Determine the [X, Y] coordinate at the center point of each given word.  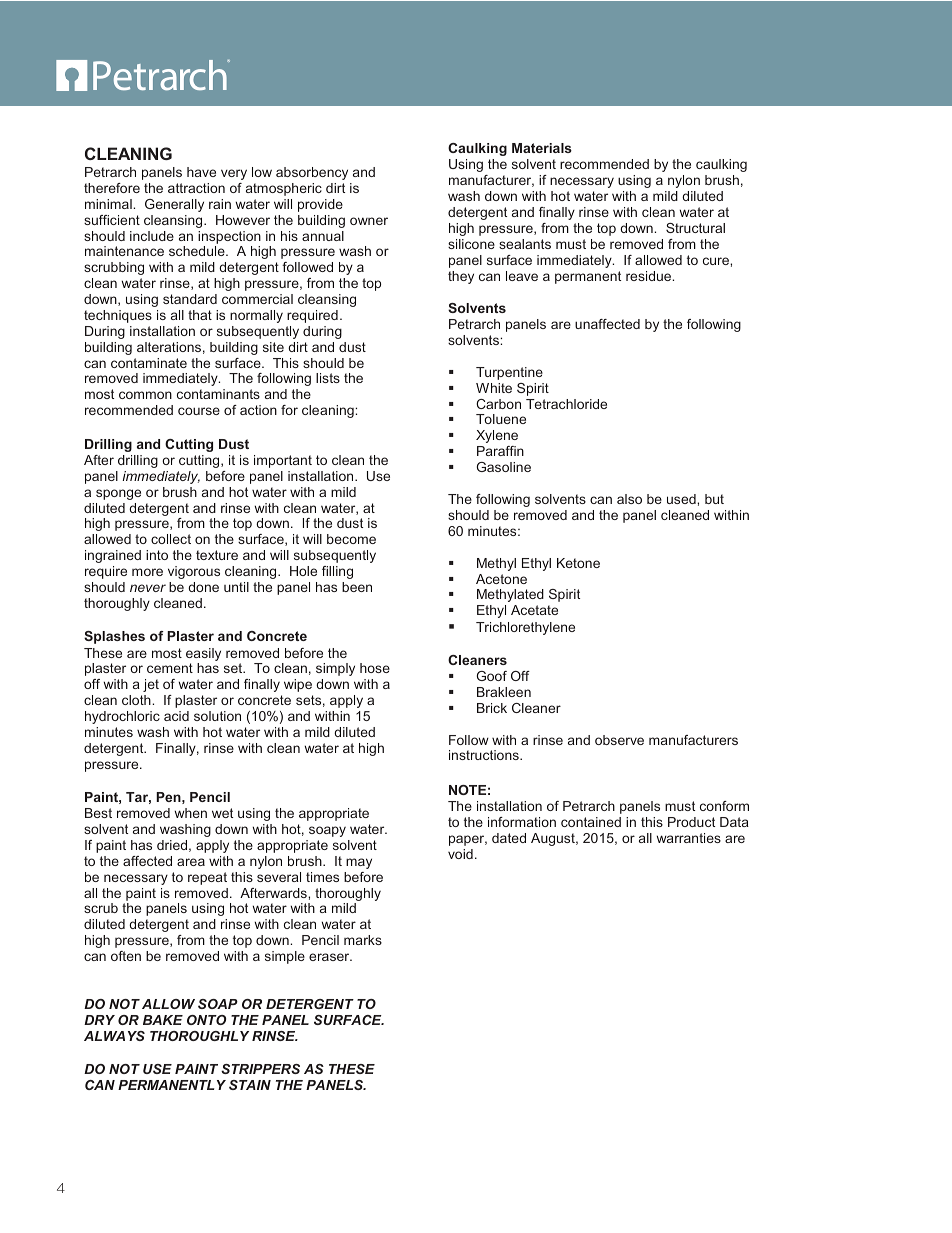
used [682, 499]
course [199, 411]
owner [369, 221]
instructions [485, 755]
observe [619, 740]
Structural [695, 228]
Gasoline [504, 467]
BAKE [163, 1020]
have [201, 172]
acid [176, 716]
